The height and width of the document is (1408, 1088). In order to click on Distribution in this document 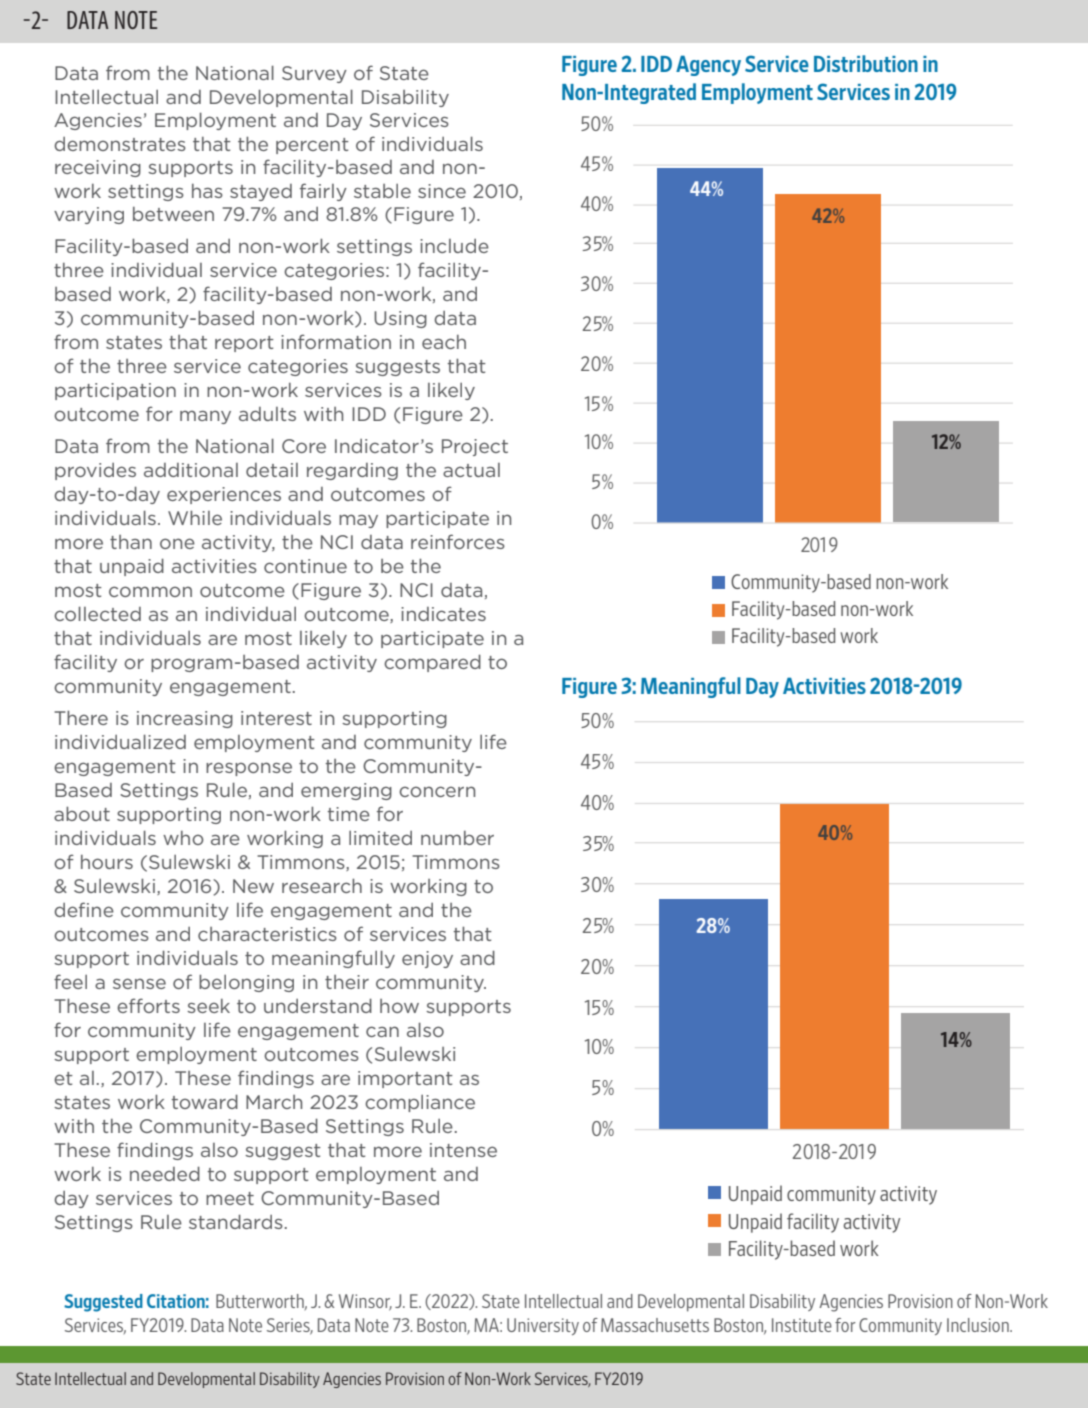, I will do `click(866, 63)`.
